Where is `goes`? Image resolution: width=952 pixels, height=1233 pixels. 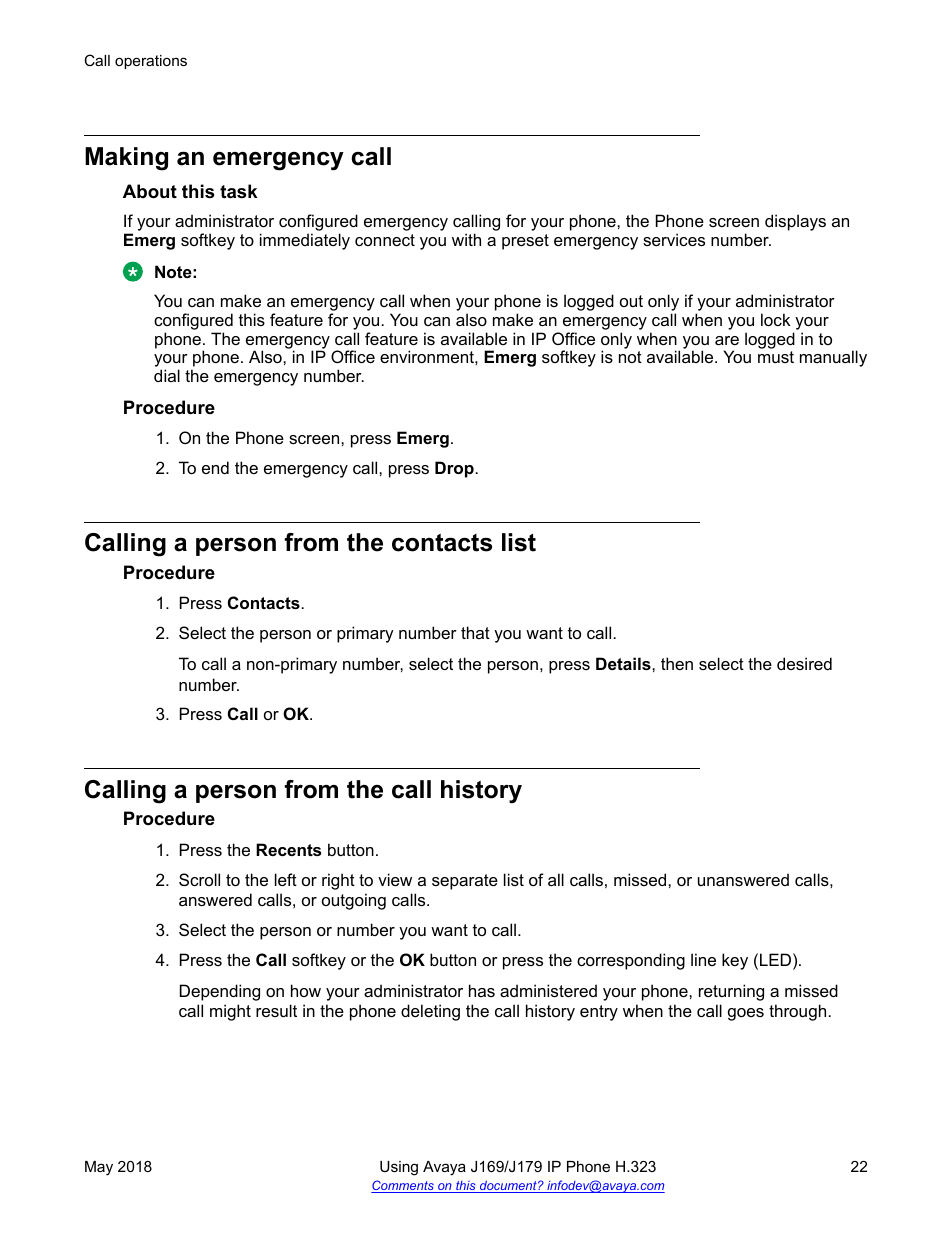 goes is located at coordinates (746, 1014).
